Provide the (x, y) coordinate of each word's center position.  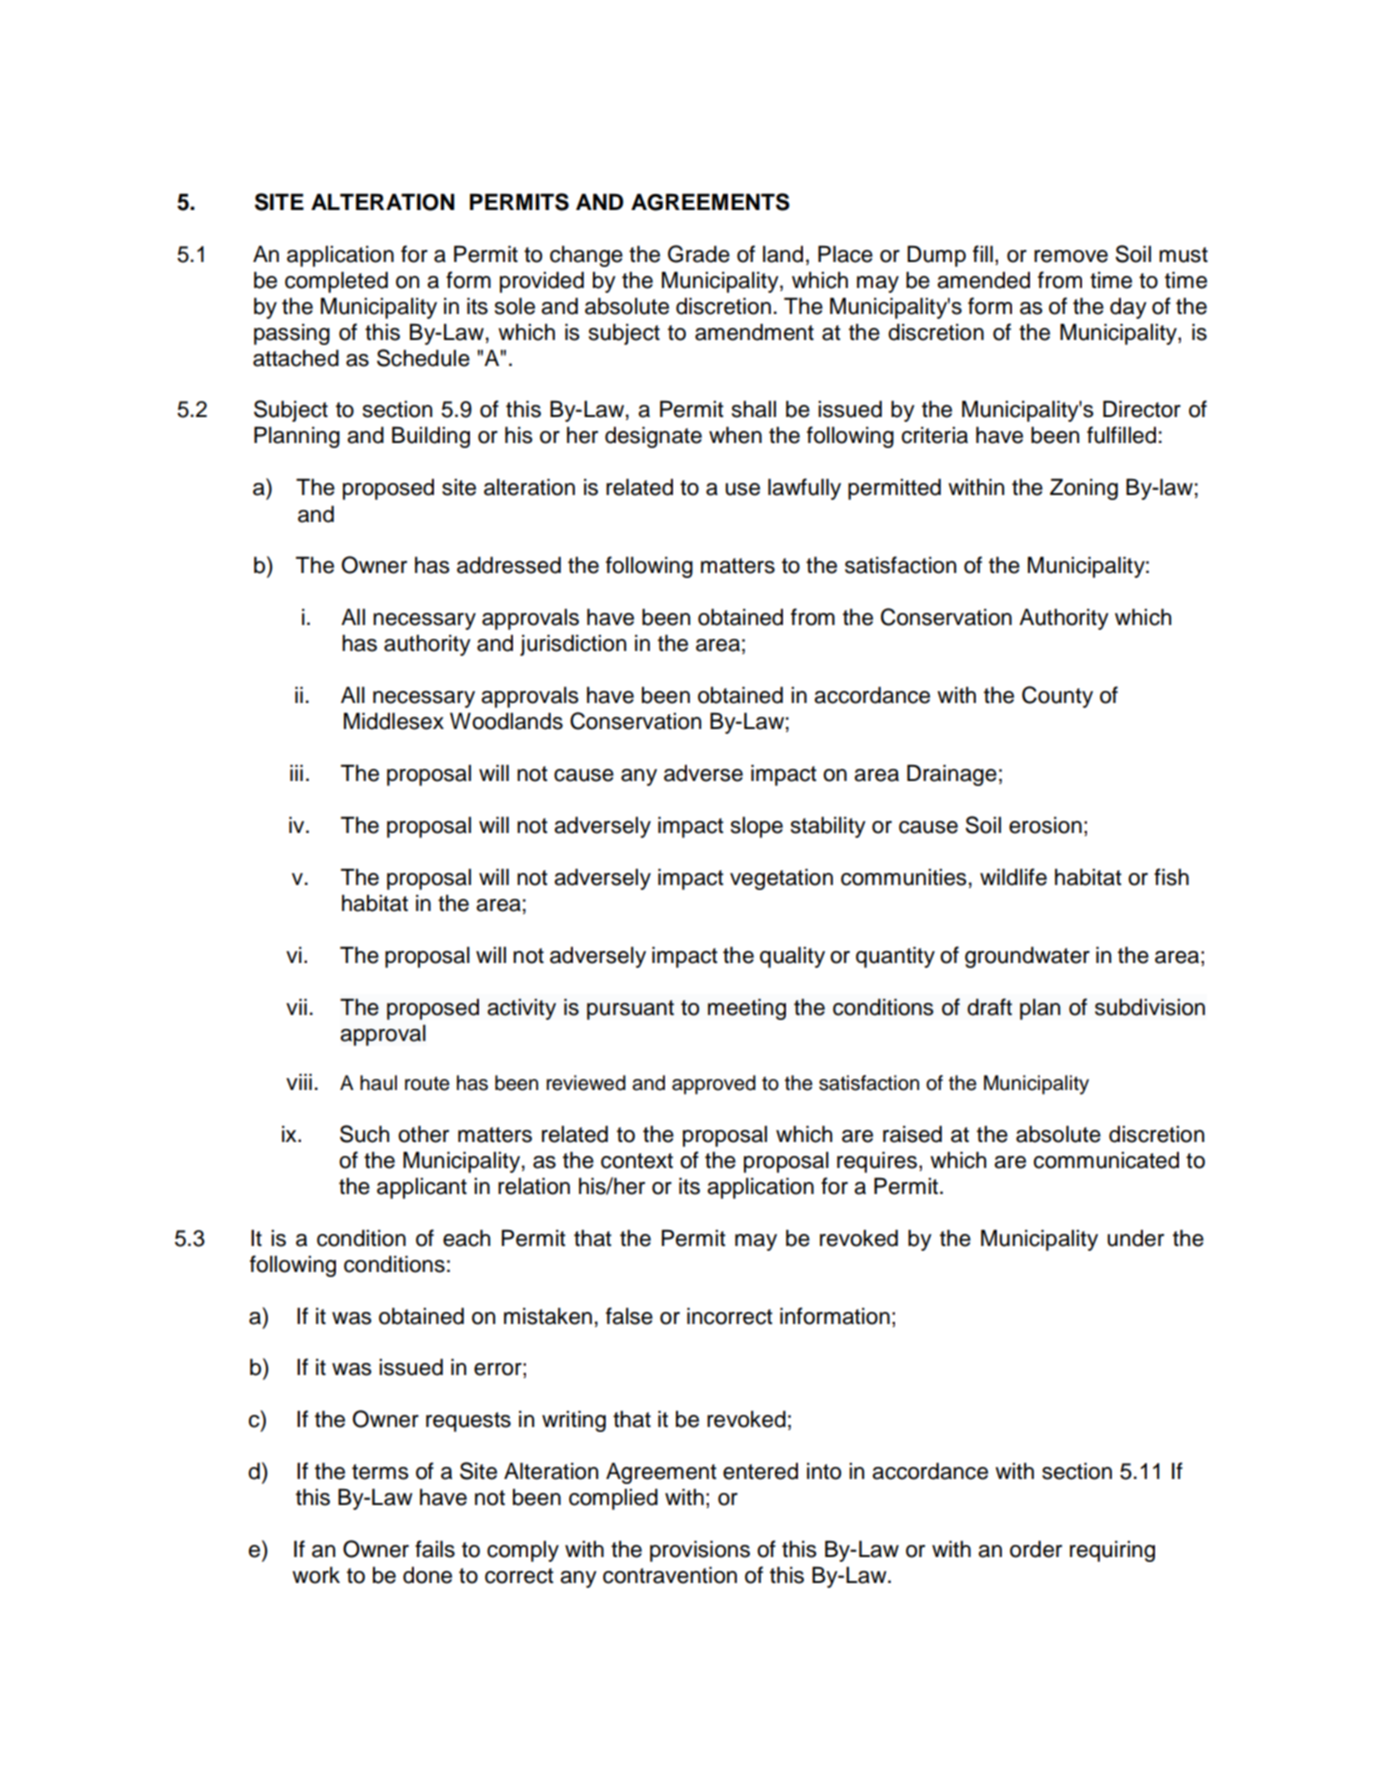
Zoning (1084, 489)
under (1135, 1238)
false (629, 1316)
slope (757, 827)
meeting (747, 1009)
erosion (1045, 825)
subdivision (1150, 1007)
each (466, 1238)
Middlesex (394, 721)
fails (435, 1549)
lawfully (804, 489)
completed (336, 282)
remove (1071, 256)
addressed (509, 565)
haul (378, 1083)
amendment (754, 332)
